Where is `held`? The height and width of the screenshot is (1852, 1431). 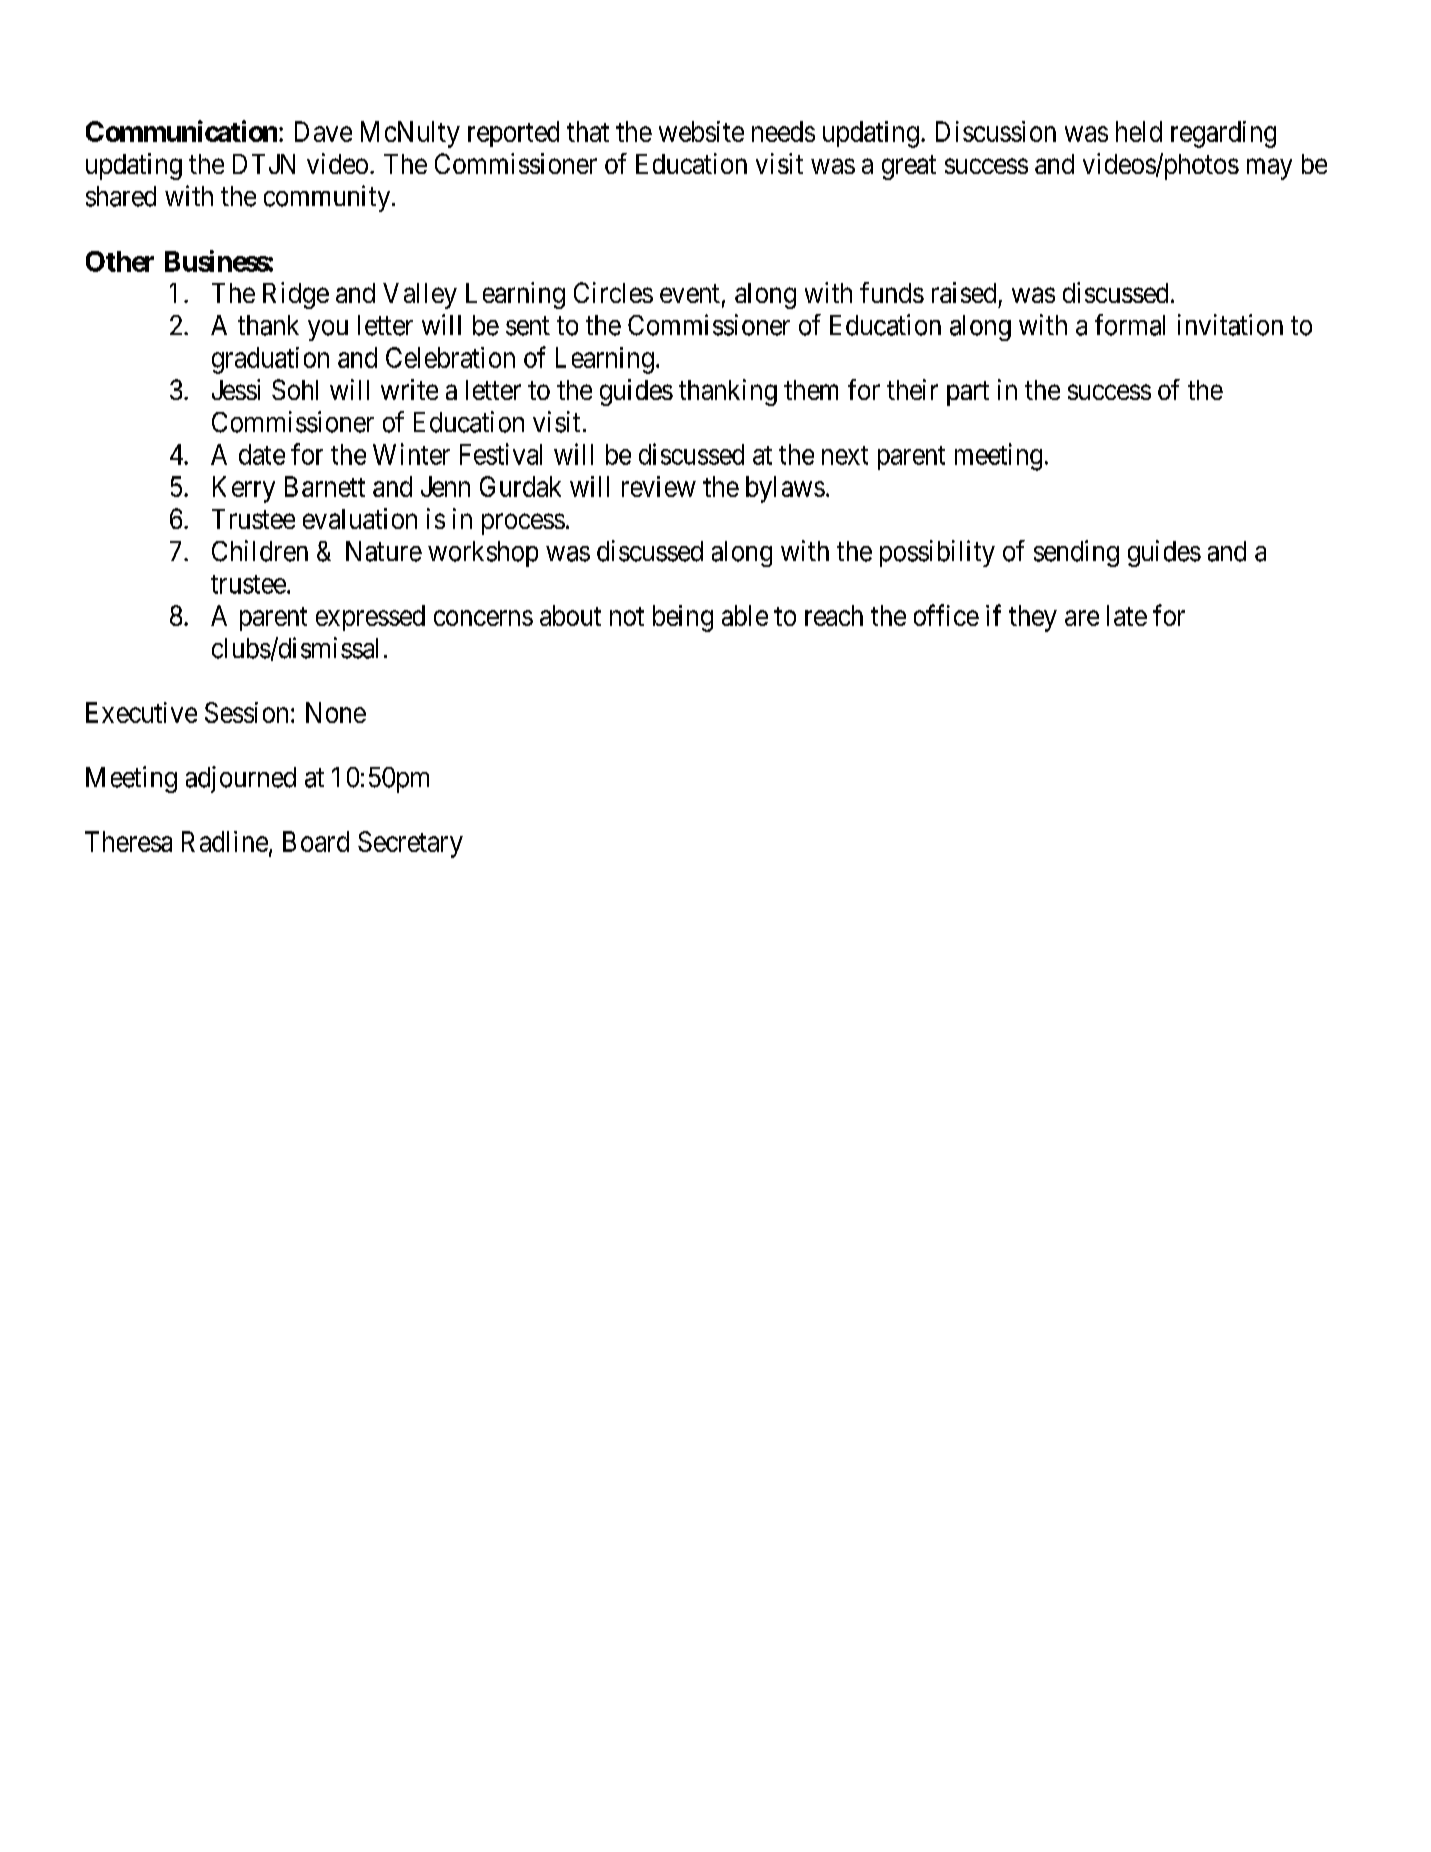
held is located at coordinates (1139, 131).
